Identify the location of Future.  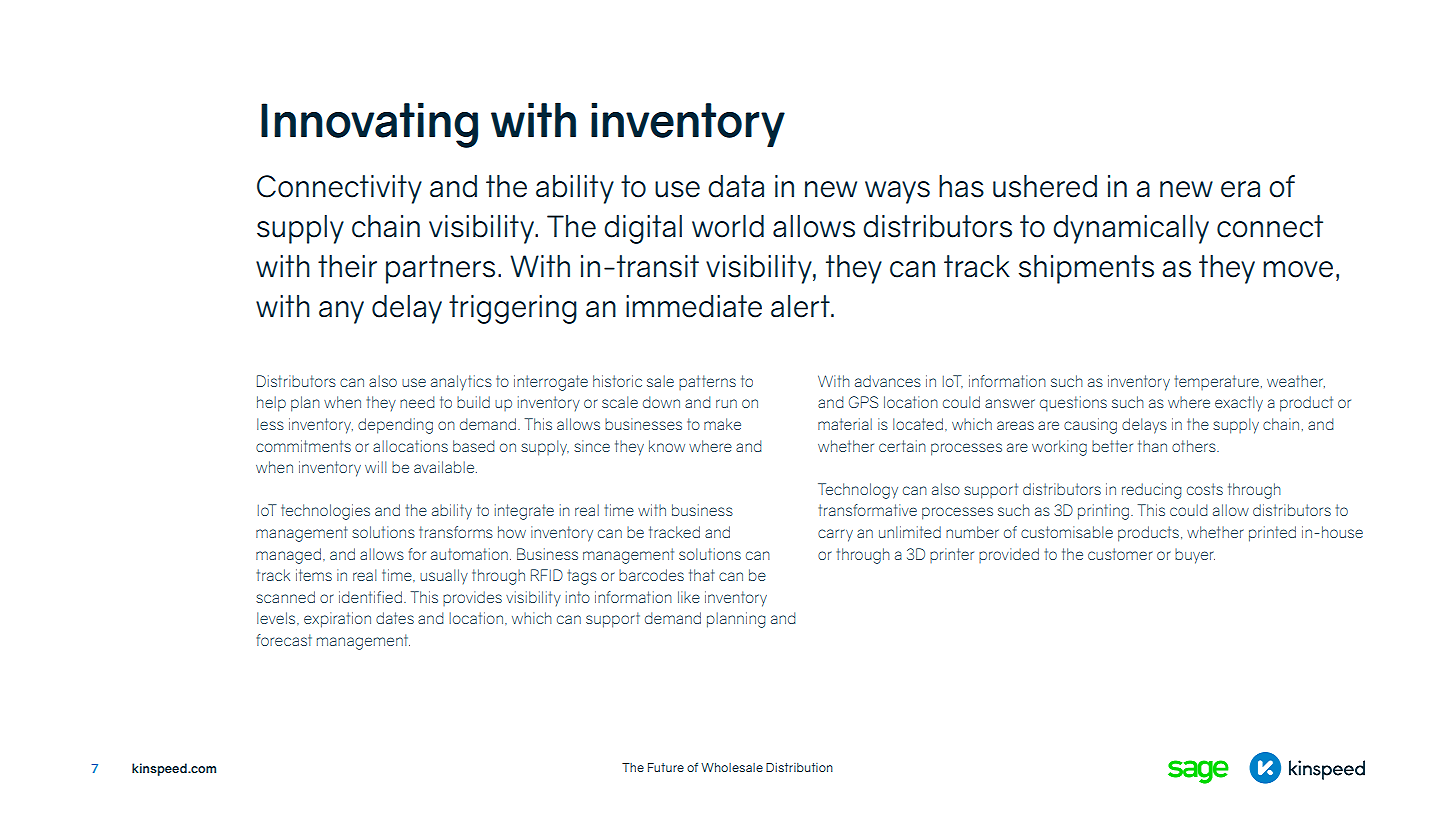
(666, 767).
